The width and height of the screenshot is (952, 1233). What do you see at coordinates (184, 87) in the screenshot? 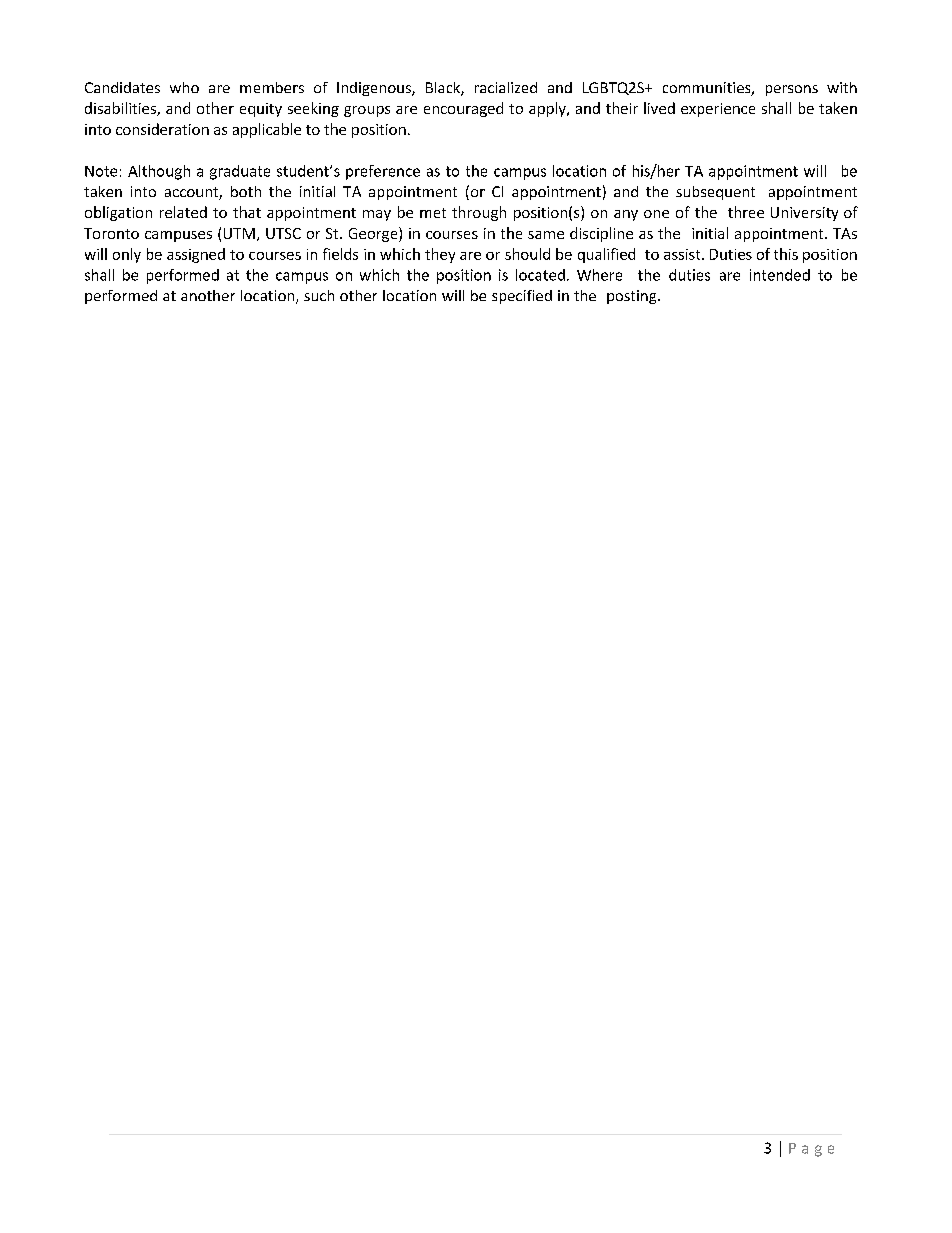
I see `who` at bounding box center [184, 87].
